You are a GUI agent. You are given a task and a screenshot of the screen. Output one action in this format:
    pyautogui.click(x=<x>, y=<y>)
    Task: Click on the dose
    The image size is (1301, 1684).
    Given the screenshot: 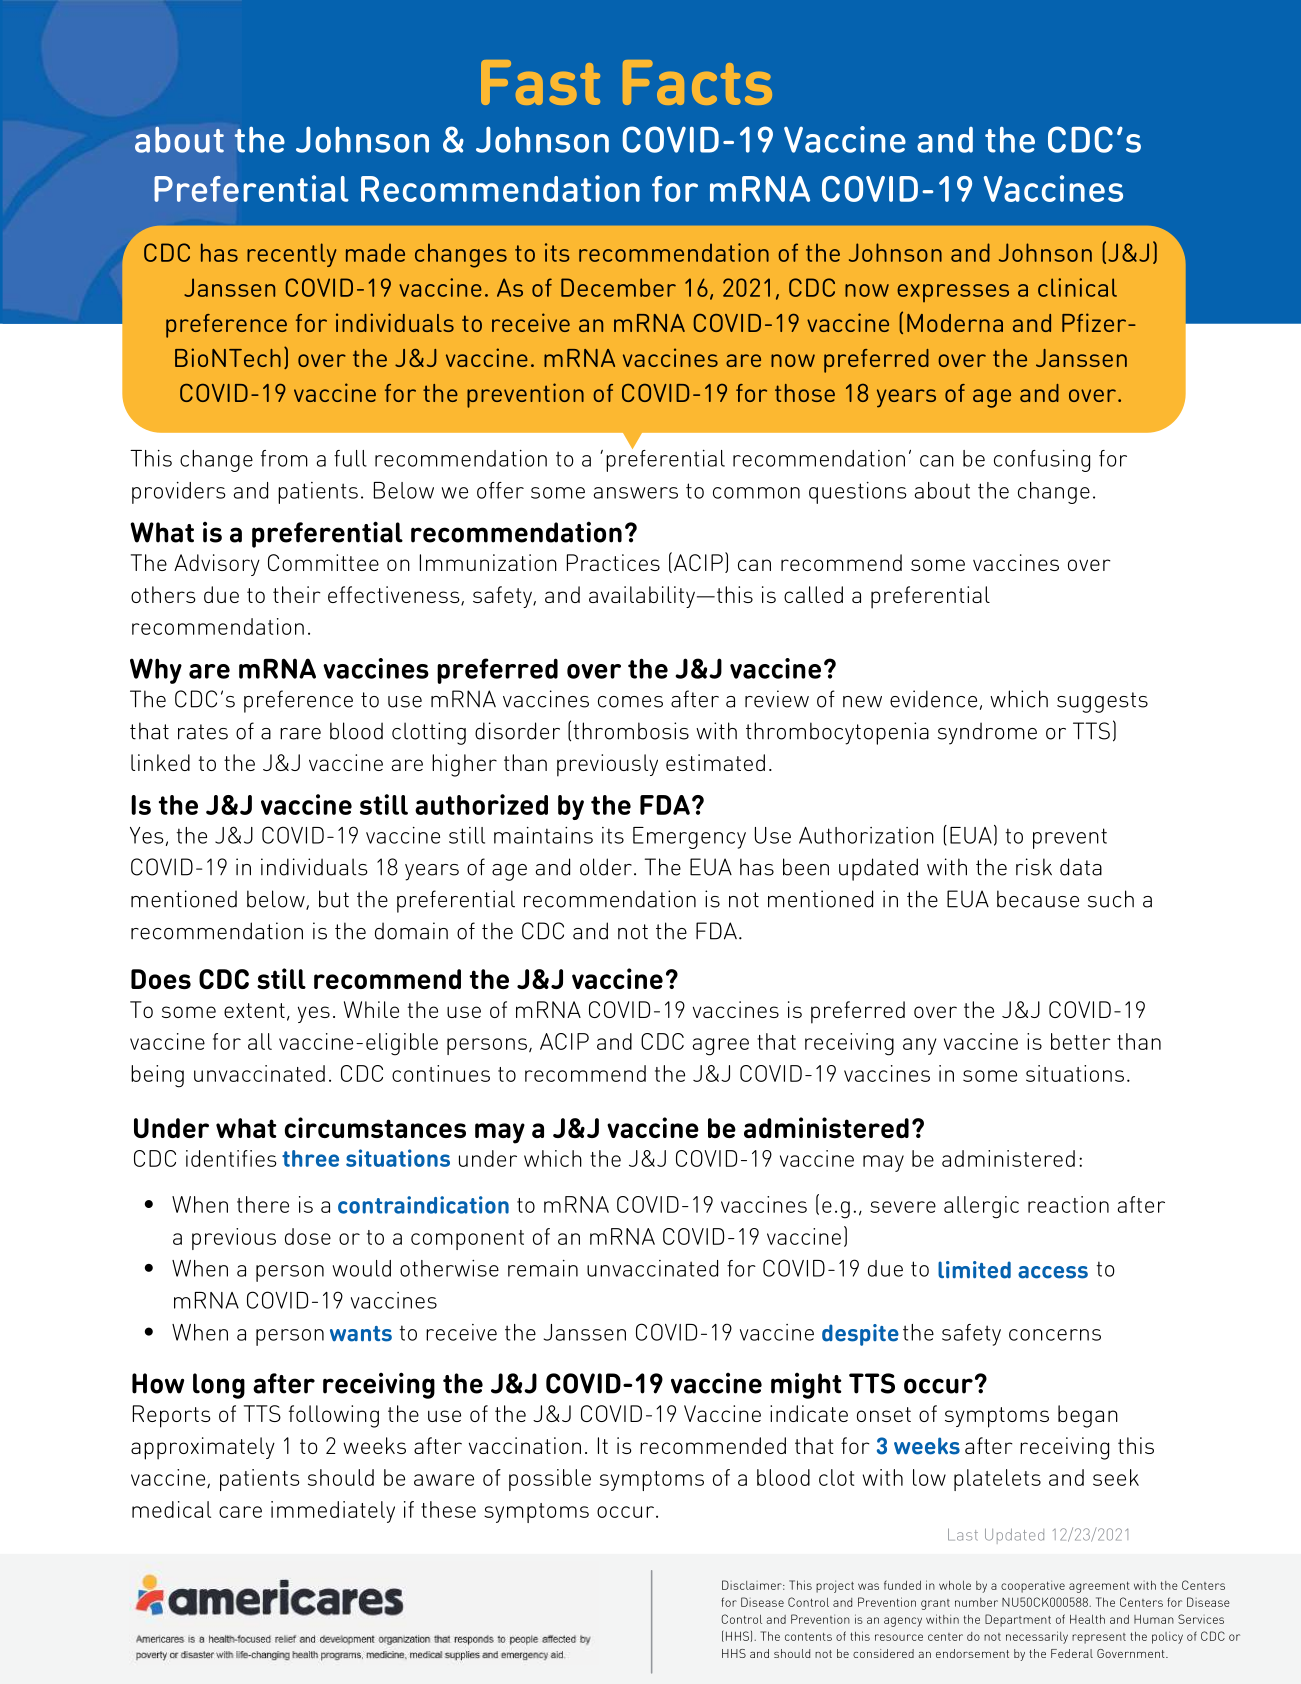 What is the action you would take?
    pyautogui.click(x=308, y=1236)
